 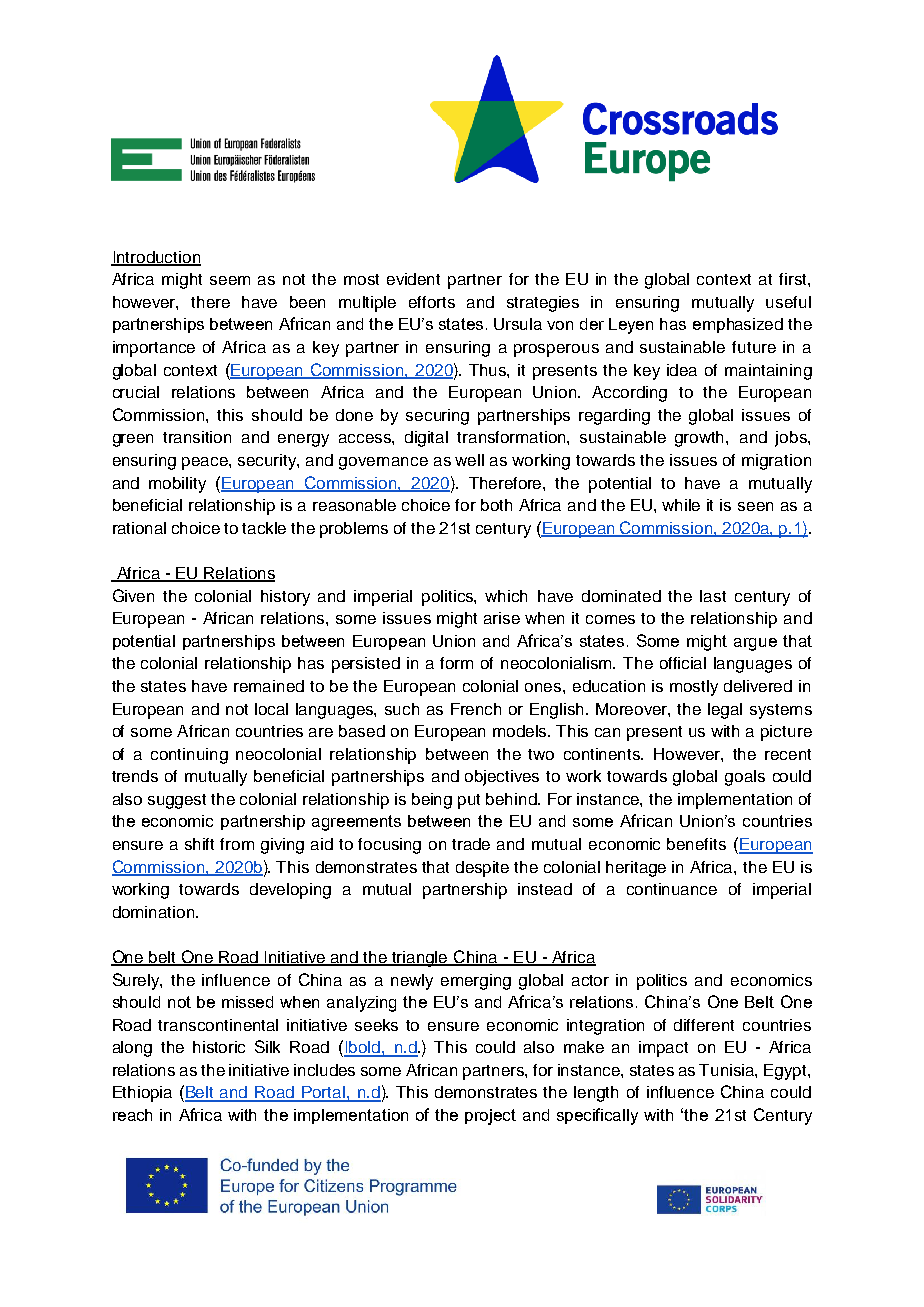 I want to click on legal, so click(x=725, y=711).
